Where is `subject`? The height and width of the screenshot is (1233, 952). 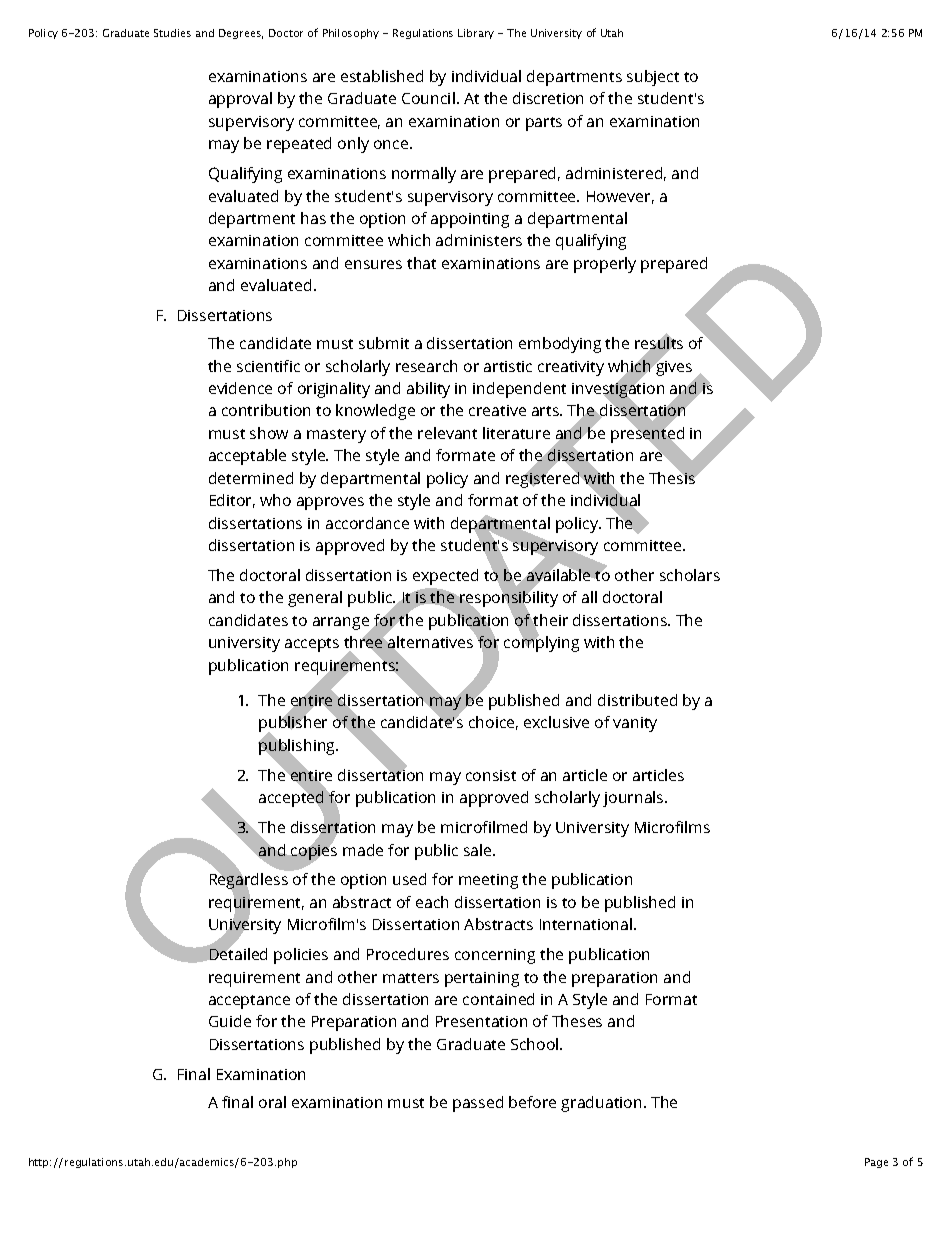 subject is located at coordinates (653, 78).
